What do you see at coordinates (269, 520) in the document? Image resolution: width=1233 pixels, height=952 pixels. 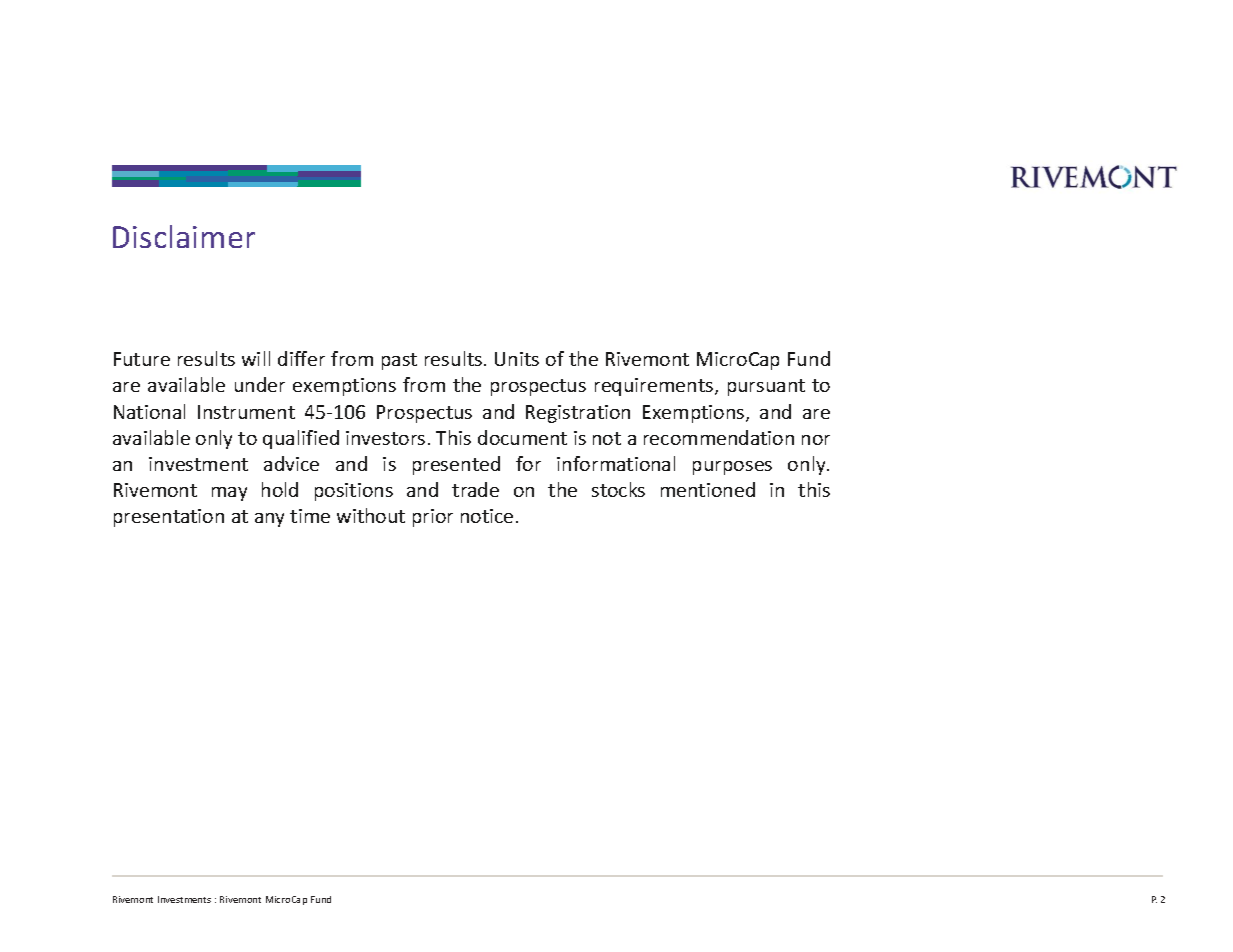 I see `any` at bounding box center [269, 520].
